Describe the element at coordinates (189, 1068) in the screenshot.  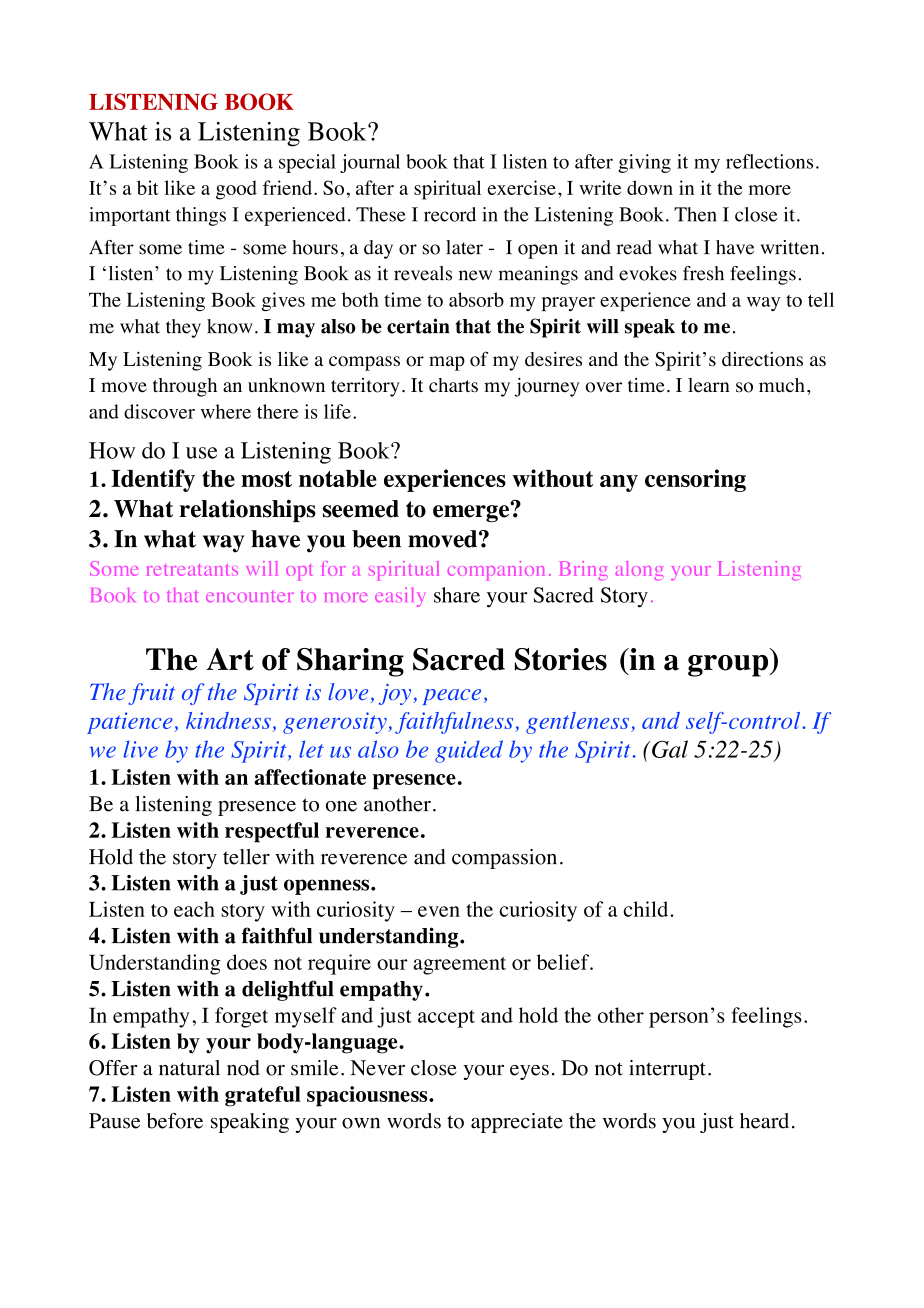
I see `natural` at that location.
